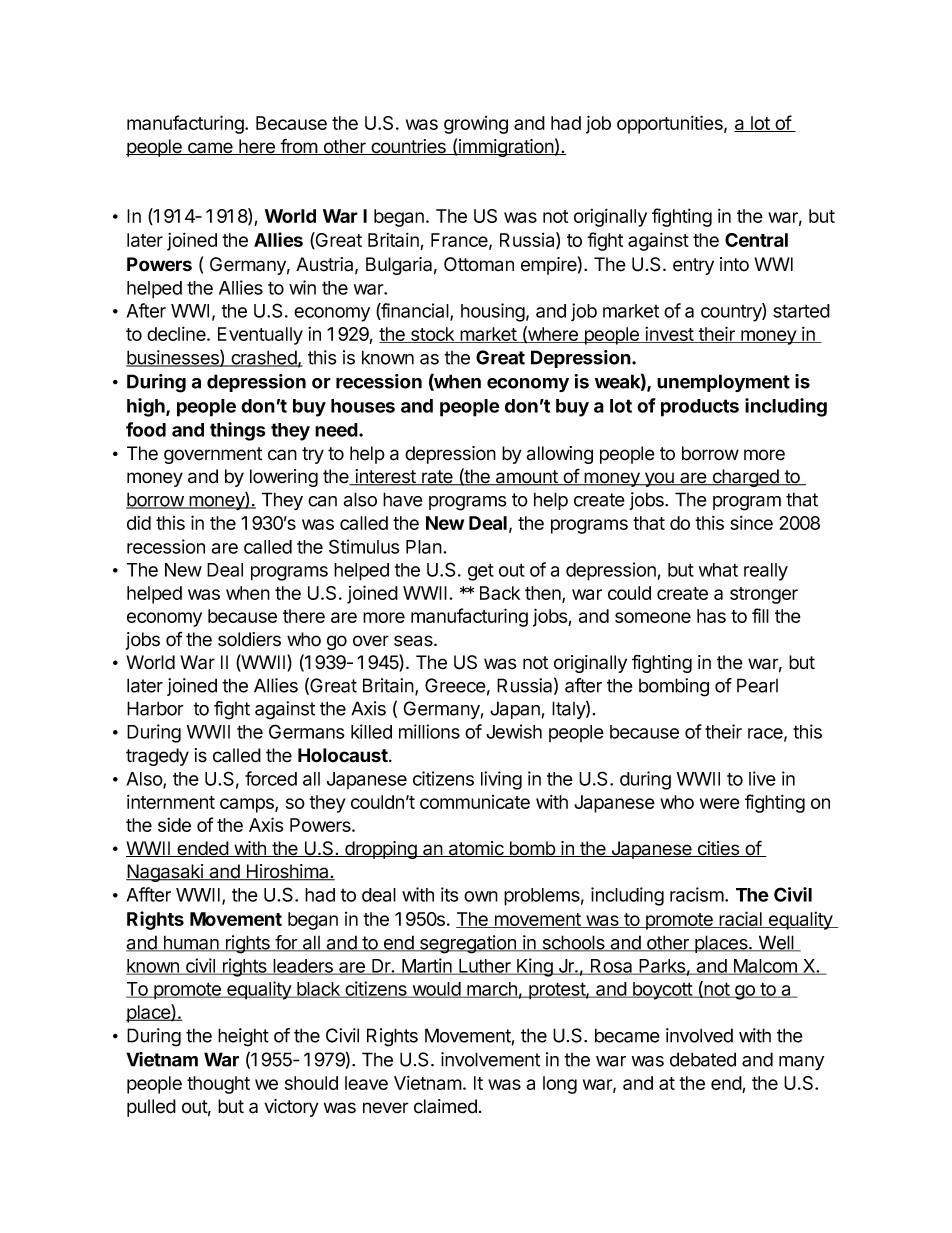 This screenshot has width=952, height=1233. I want to click on things, so click(238, 431).
